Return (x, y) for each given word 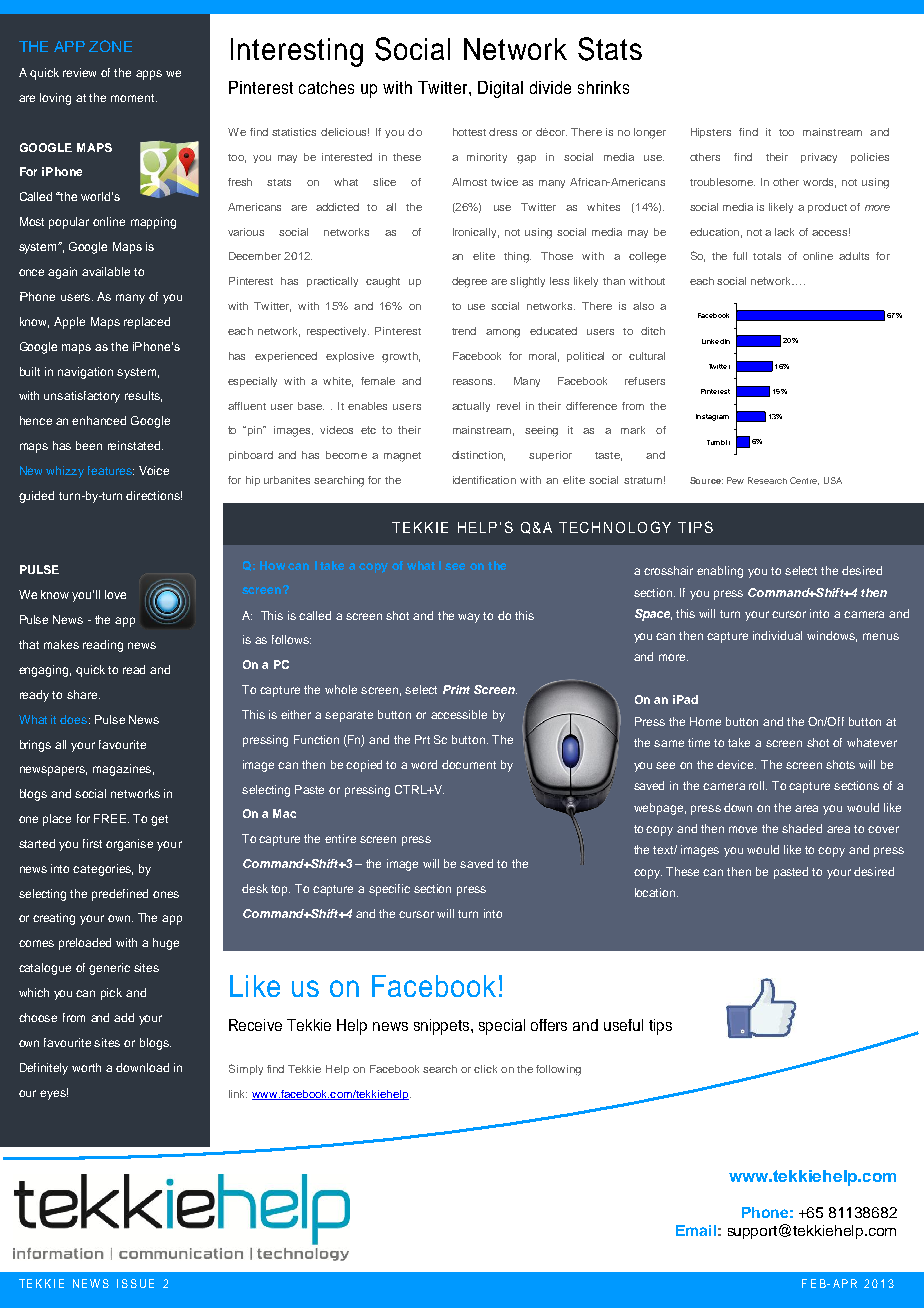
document (469, 764)
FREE (110, 818)
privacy (819, 158)
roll (758, 785)
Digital (500, 89)
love (115, 594)
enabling (720, 572)
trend (464, 331)
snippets (443, 1027)
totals (767, 256)
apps (149, 75)
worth (86, 1067)
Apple (69, 323)
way (469, 618)
